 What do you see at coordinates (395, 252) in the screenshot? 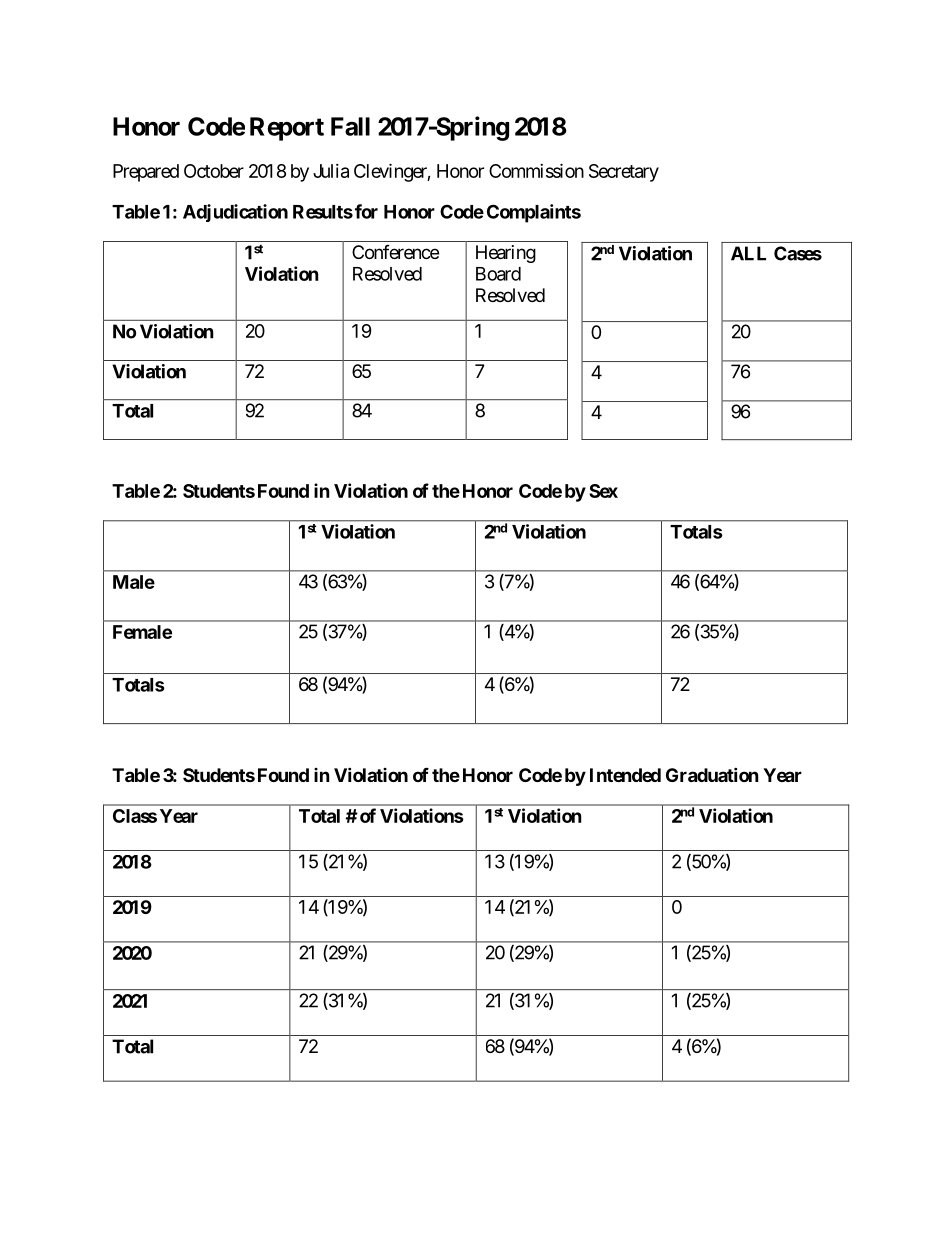
I see `Conference` at bounding box center [395, 252].
